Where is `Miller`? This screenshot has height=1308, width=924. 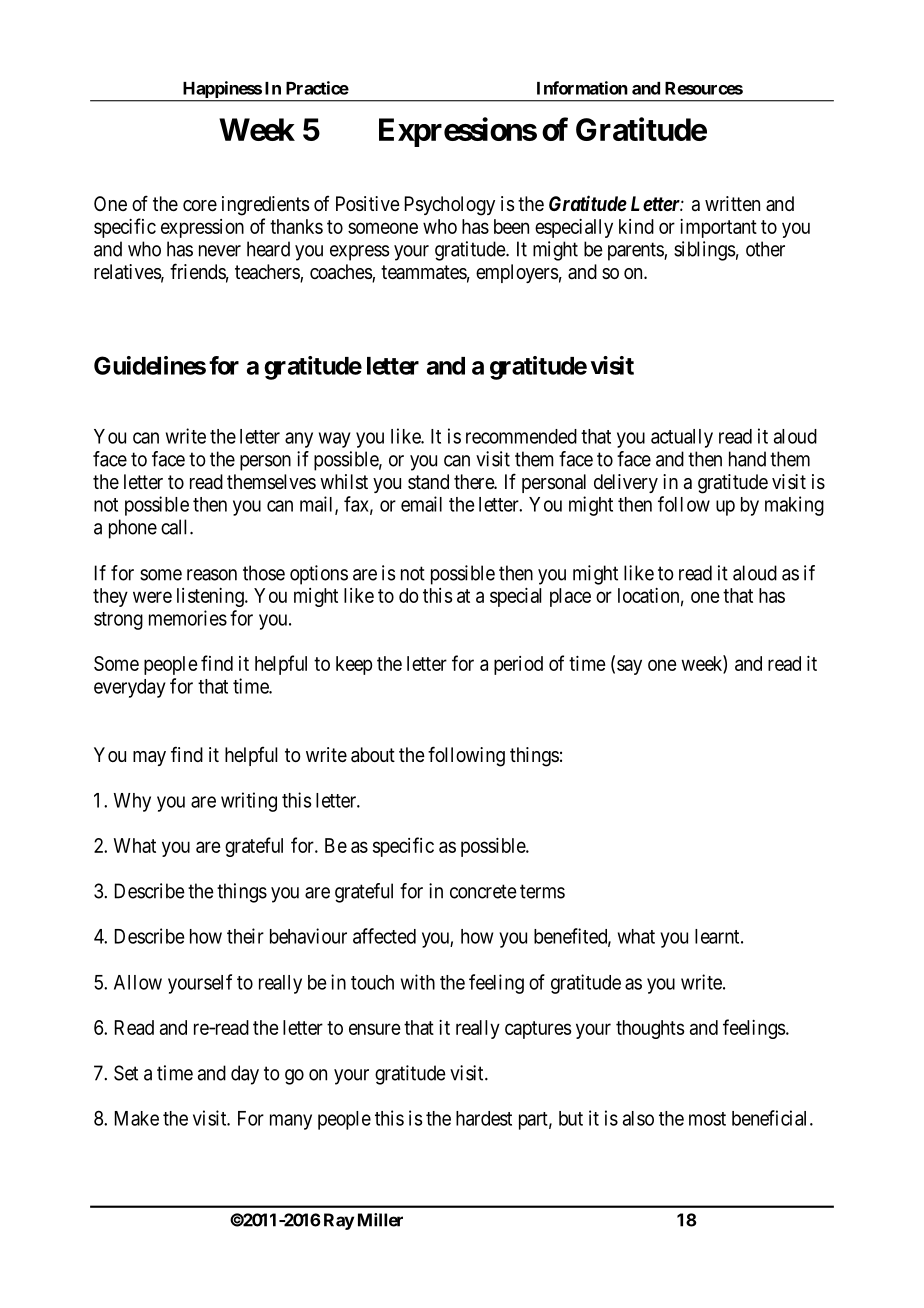
Miller is located at coordinates (380, 1220).
